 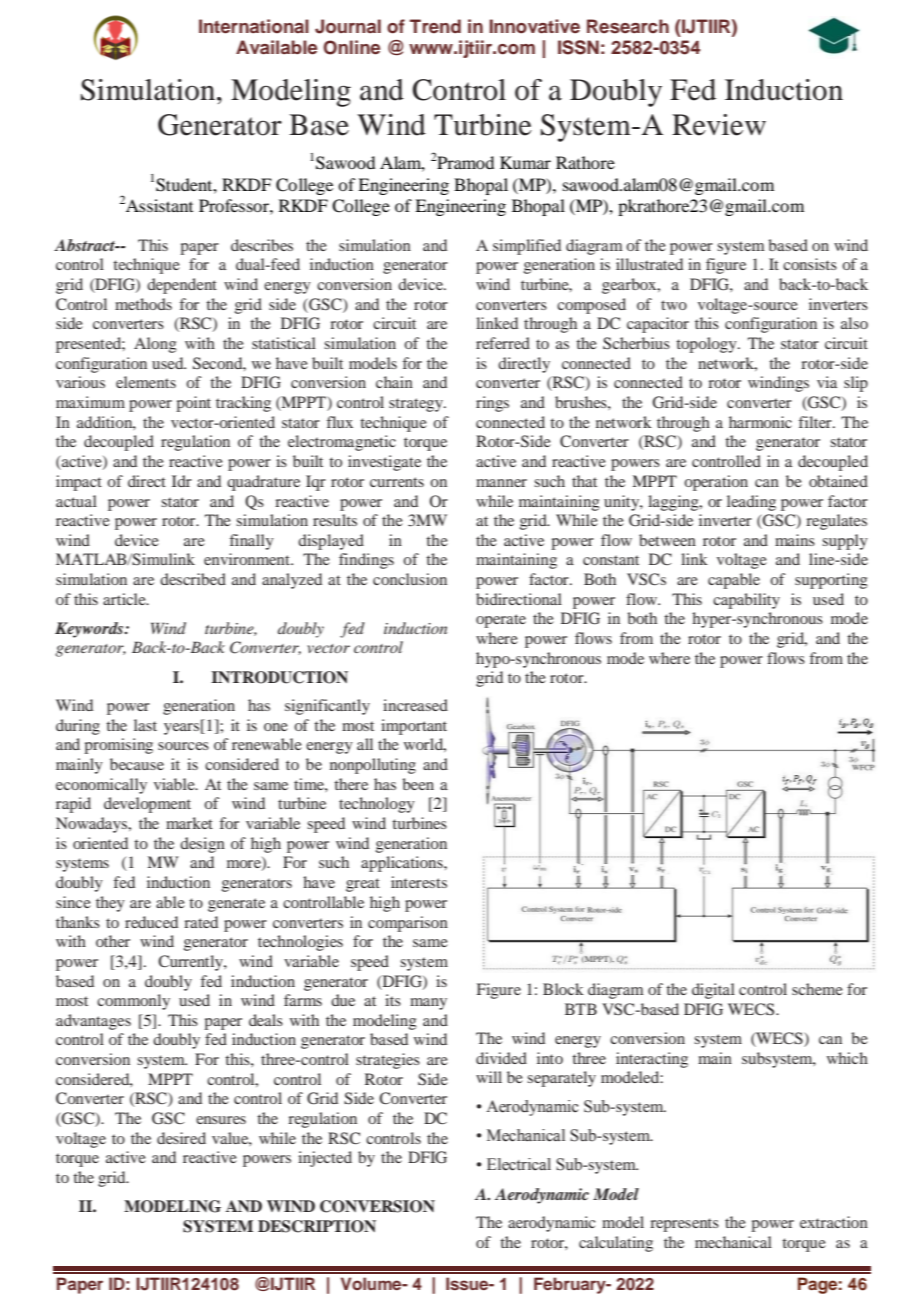 I want to click on reduced, so click(x=151, y=922).
